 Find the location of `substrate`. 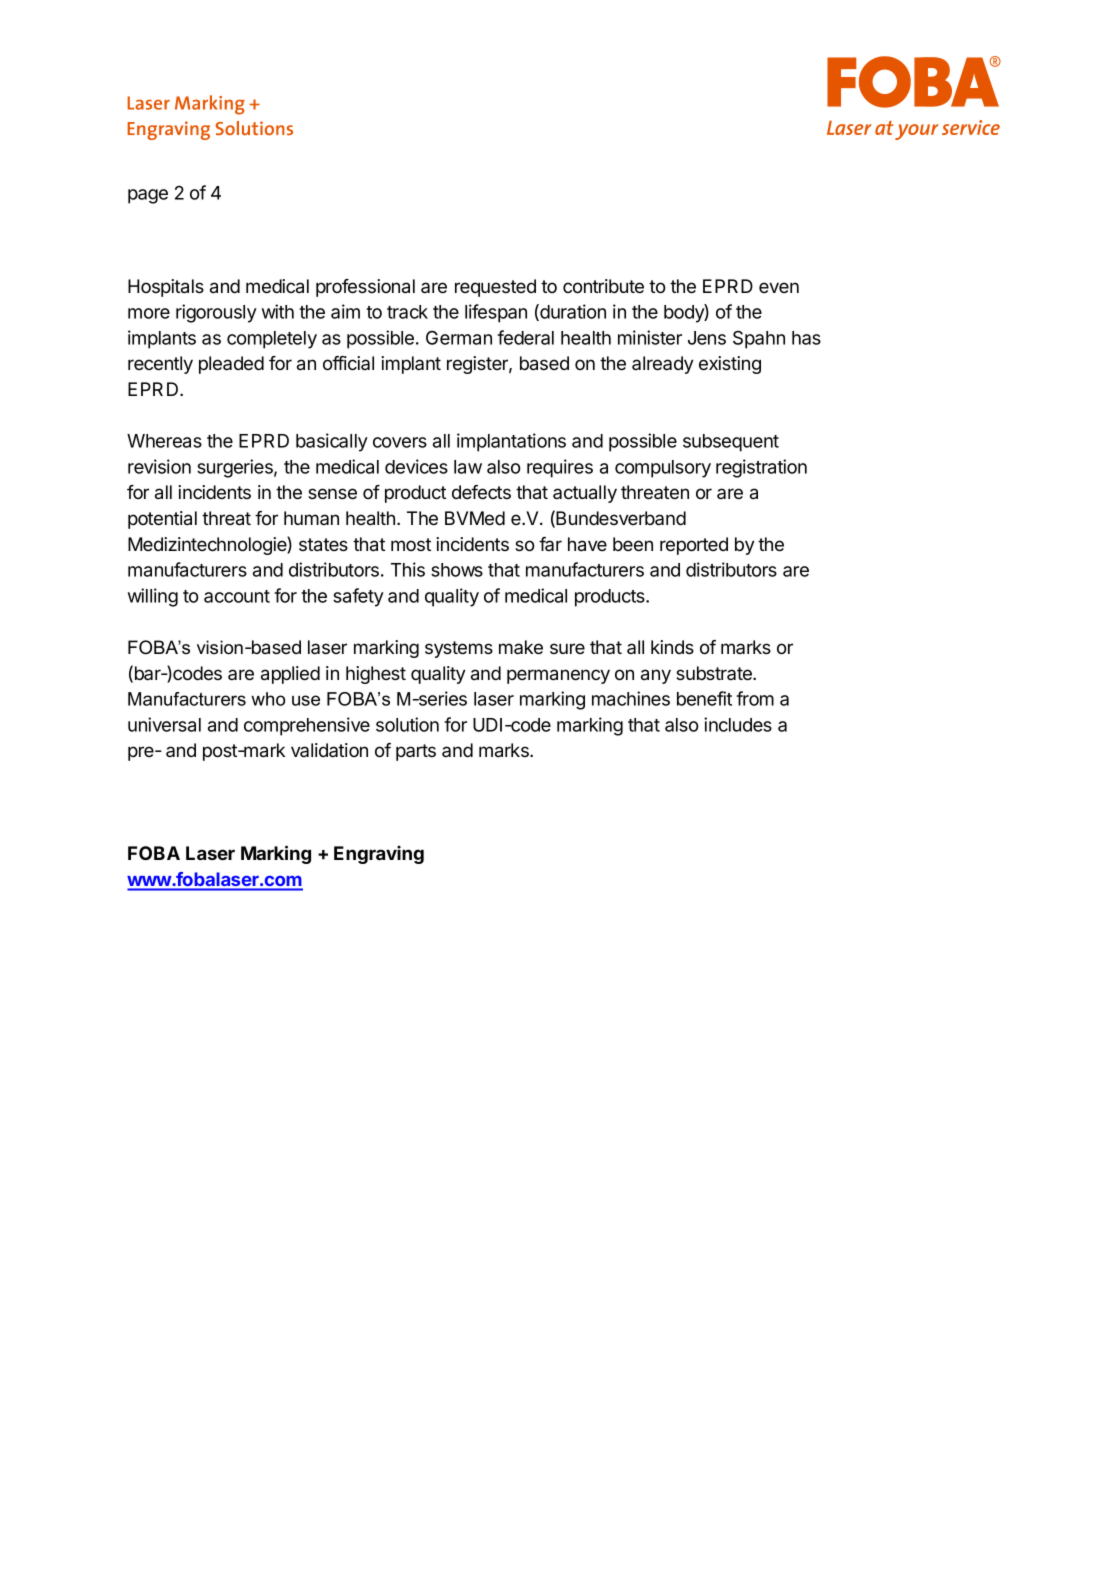

substrate is located at coordinates (715, 673).
